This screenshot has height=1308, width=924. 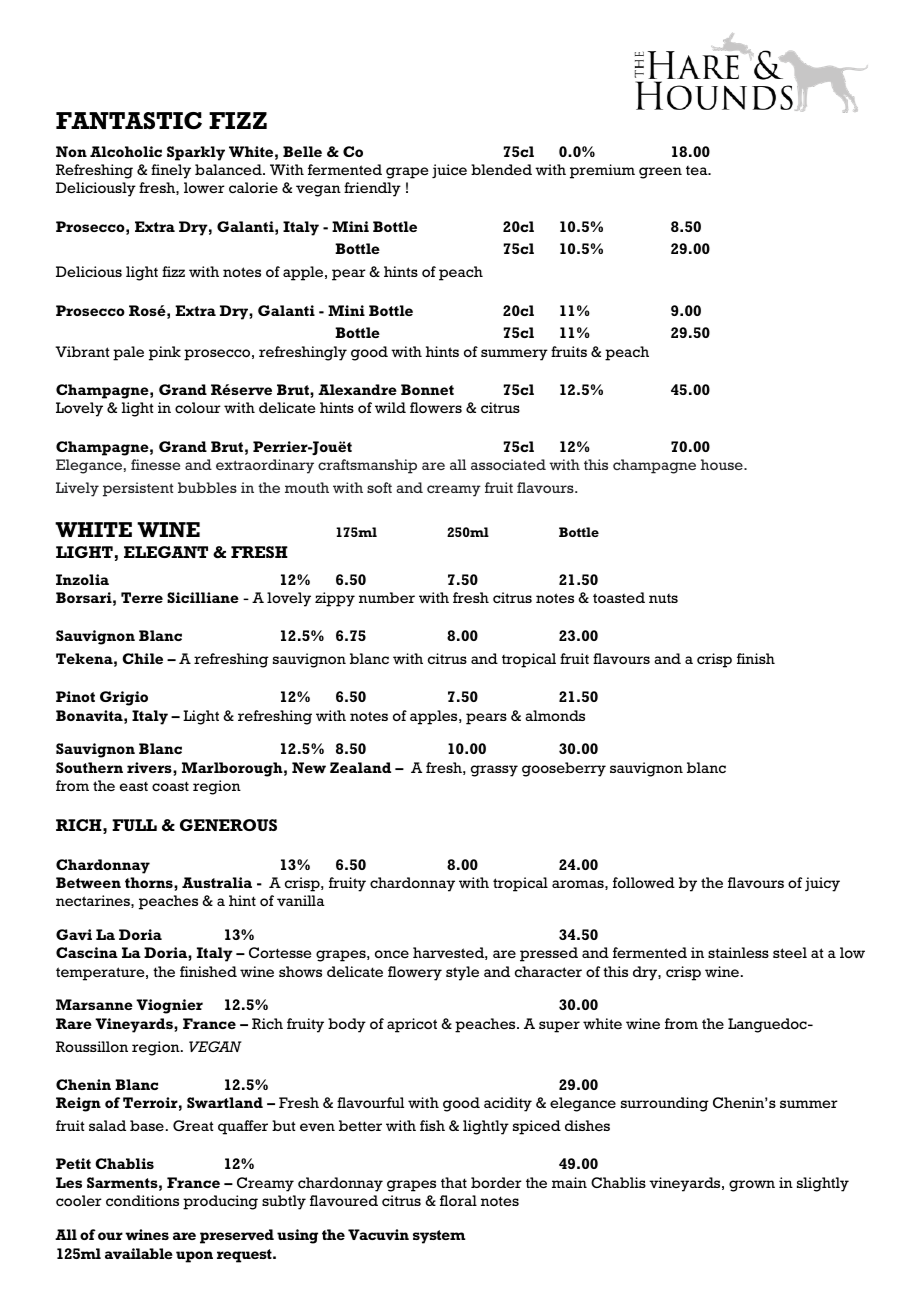 I want to click on system, so click(x=439, y=1237).
